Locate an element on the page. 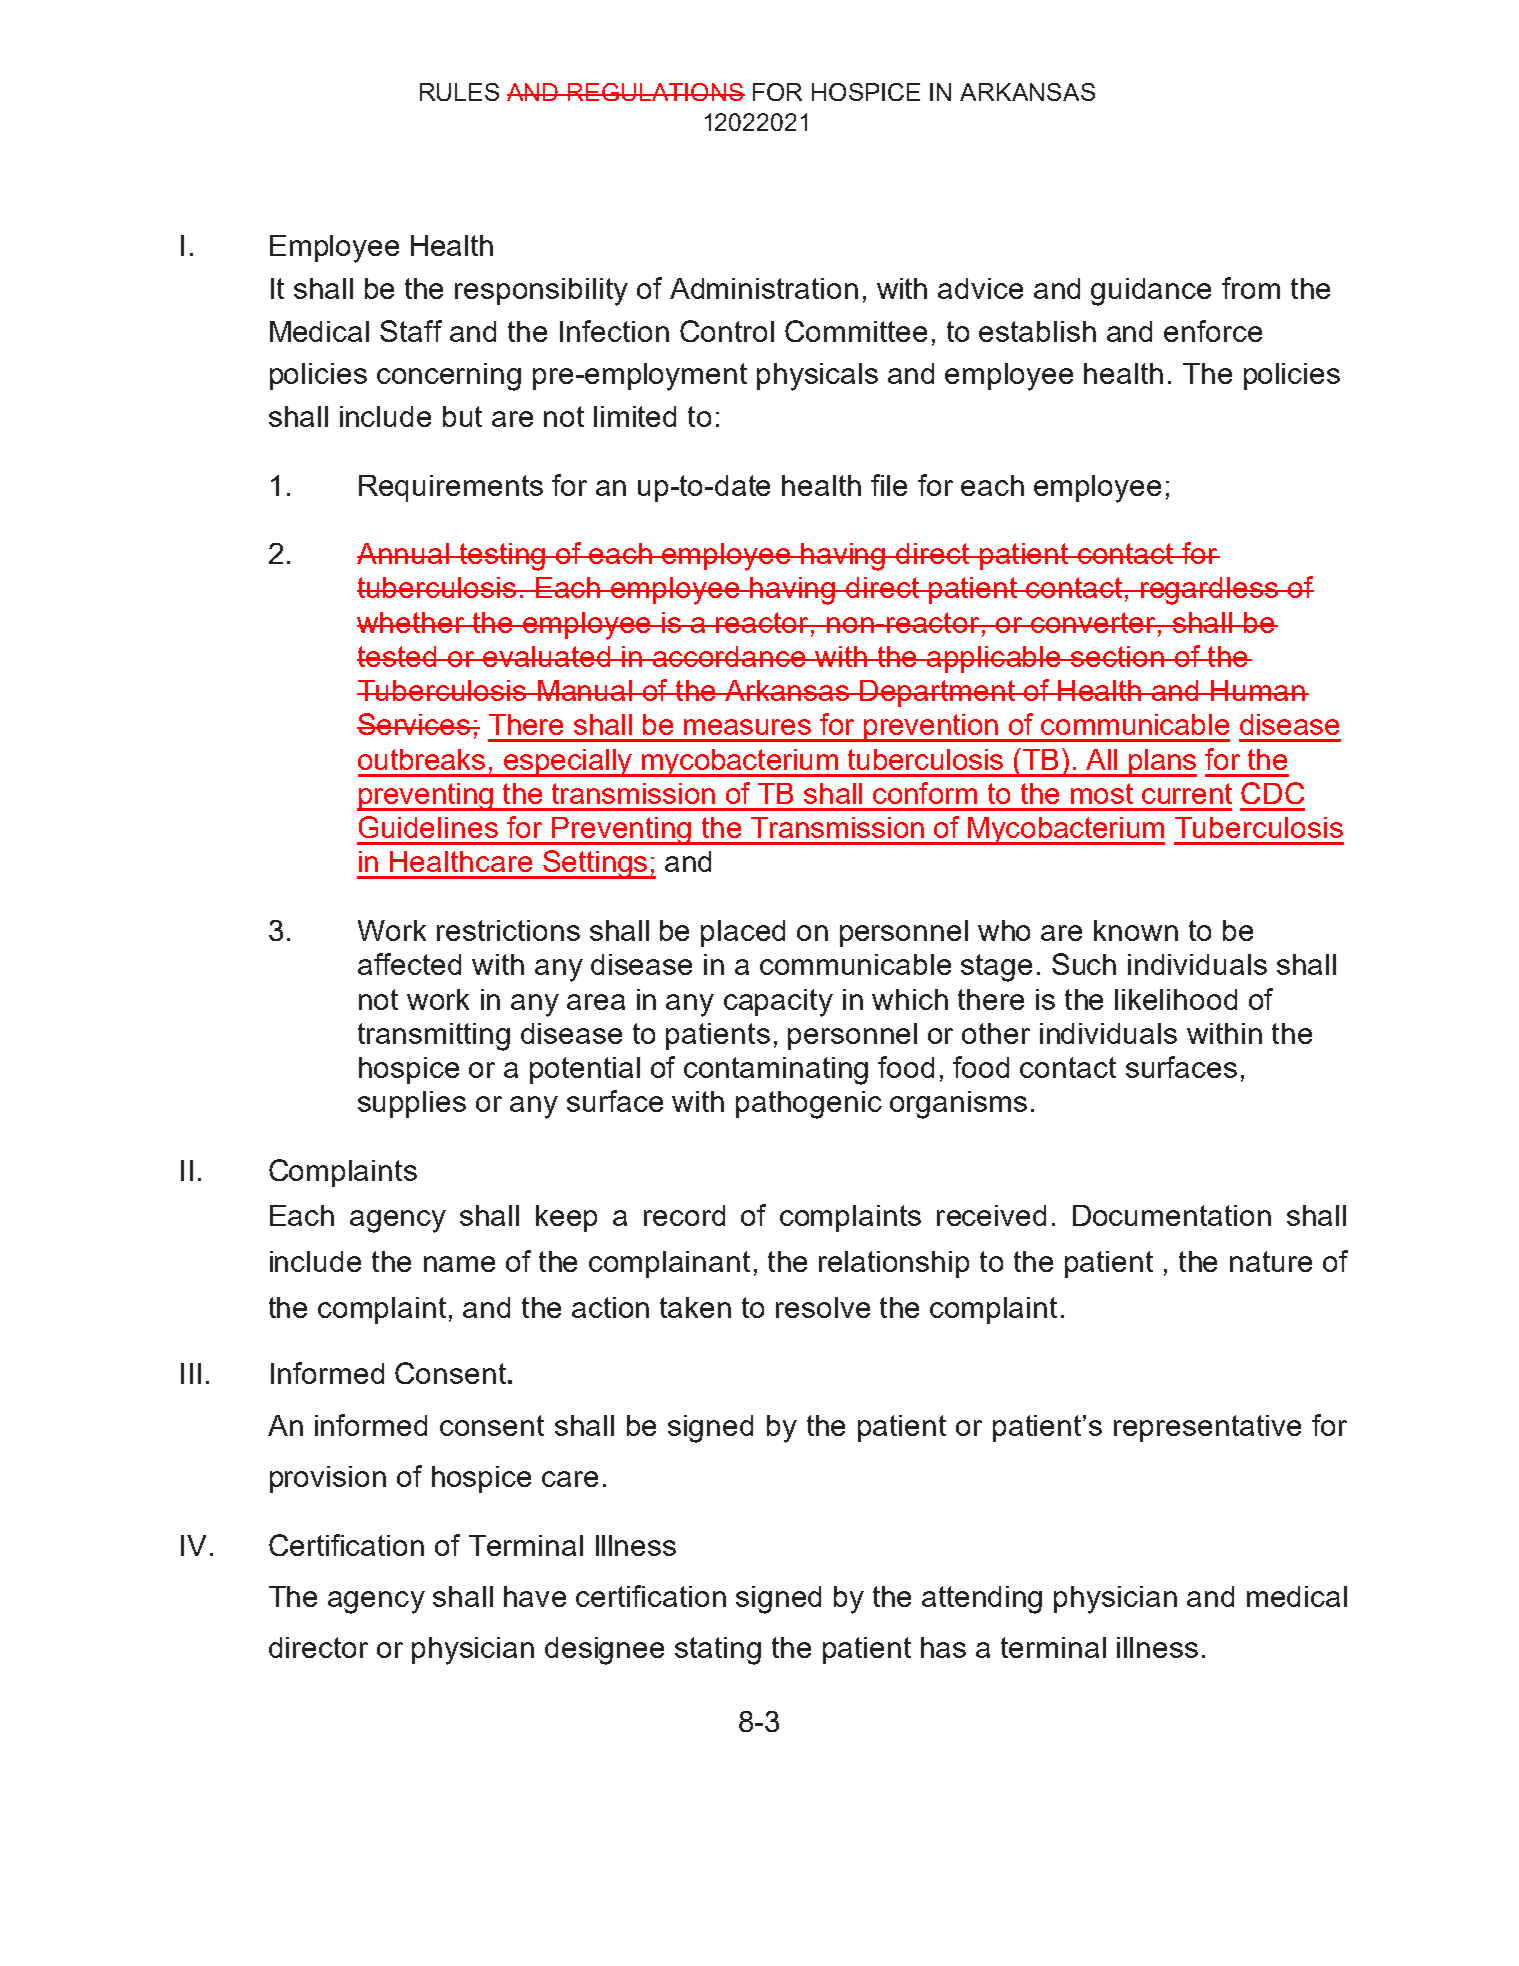  placed is located at coordinates (743, 933).
